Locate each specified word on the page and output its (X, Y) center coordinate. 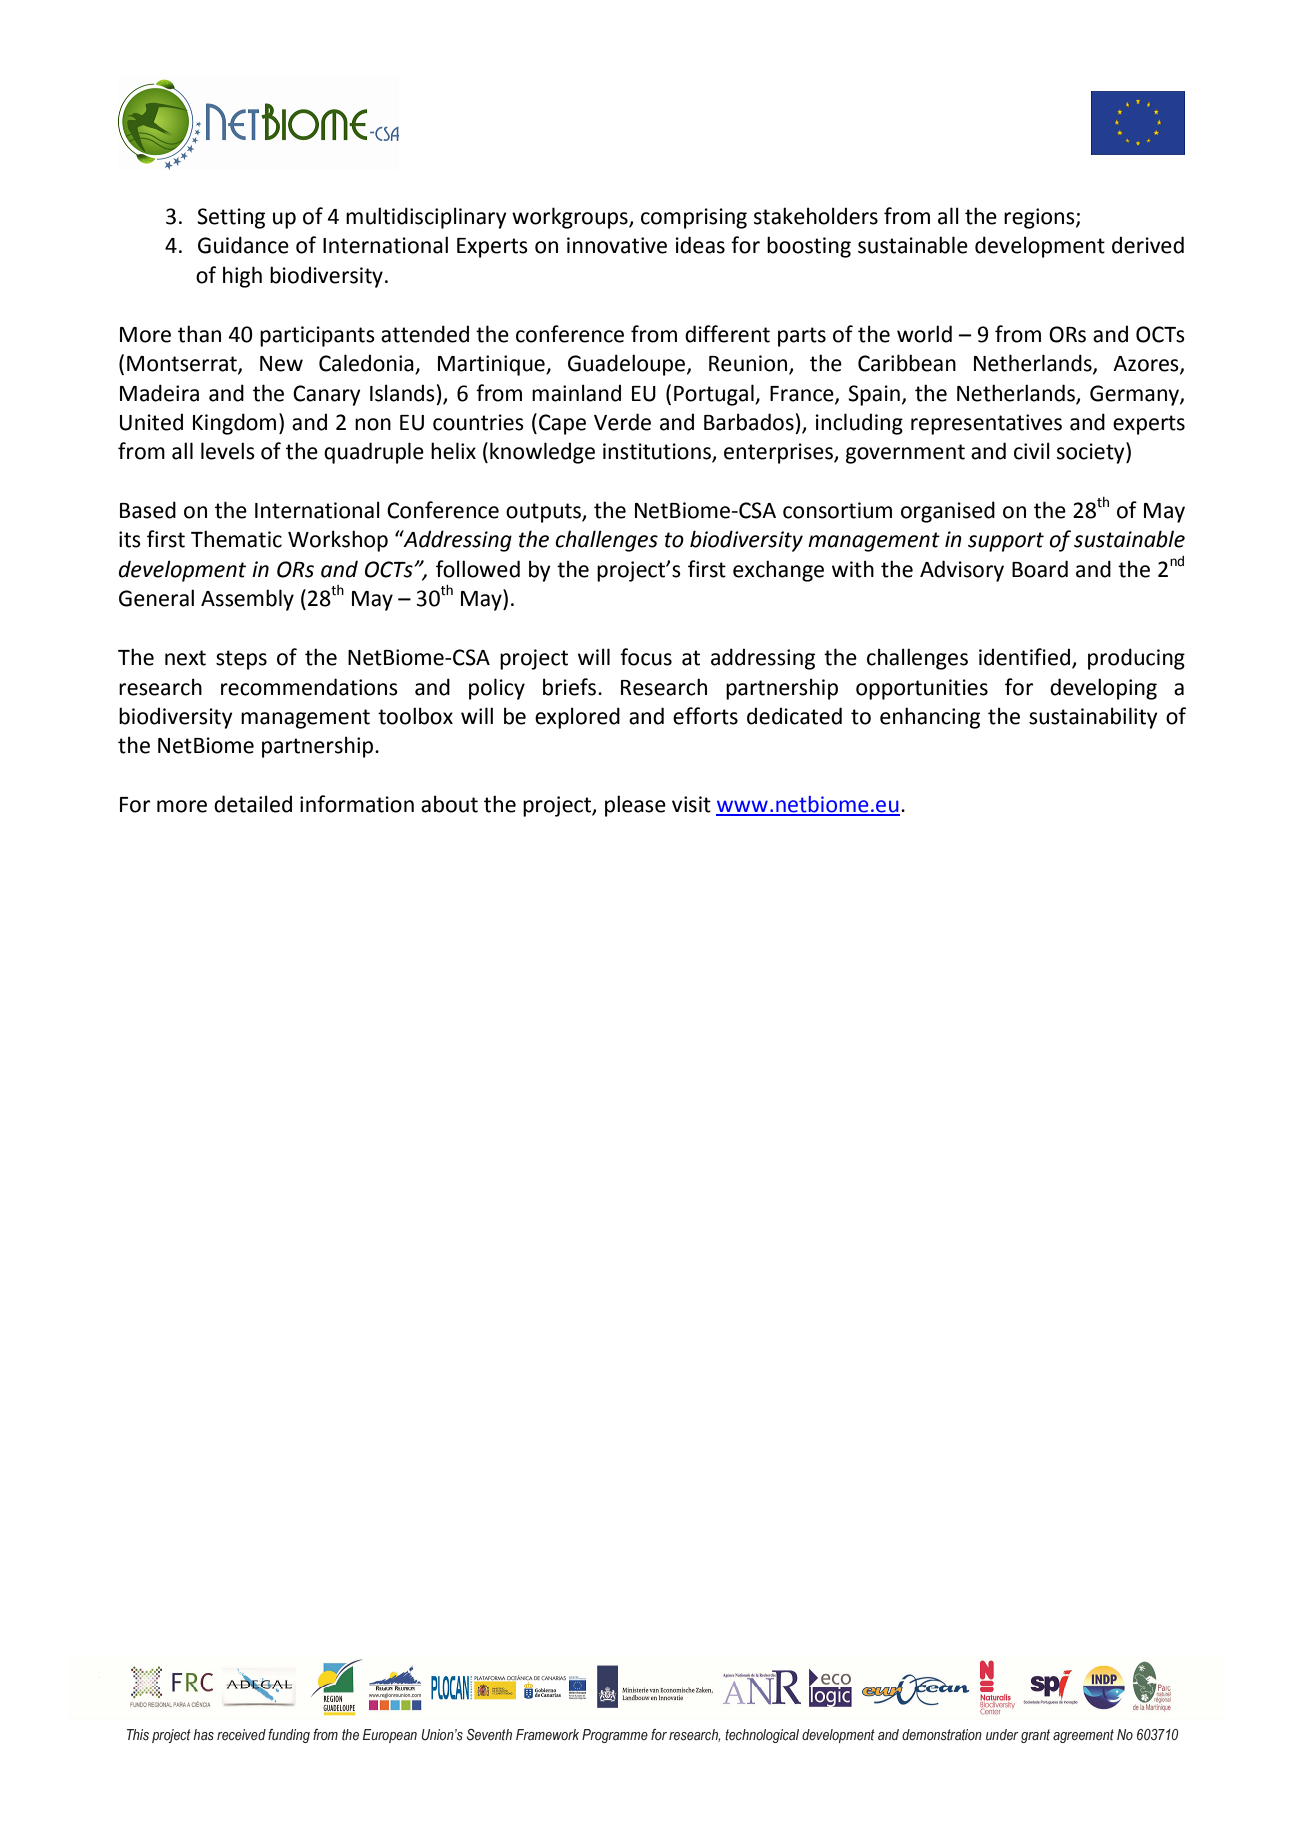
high (242, 277)
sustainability (1093, 718)
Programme (615, 1736)
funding (289, 1736)
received (241, 1734)
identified (1026, 658)
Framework (547, 1734)
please (635, 806)
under (1002, 1734)
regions (1040, 218)
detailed (253, 804)
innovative (617, 245)
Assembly (247, 600)
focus (646, 657)
